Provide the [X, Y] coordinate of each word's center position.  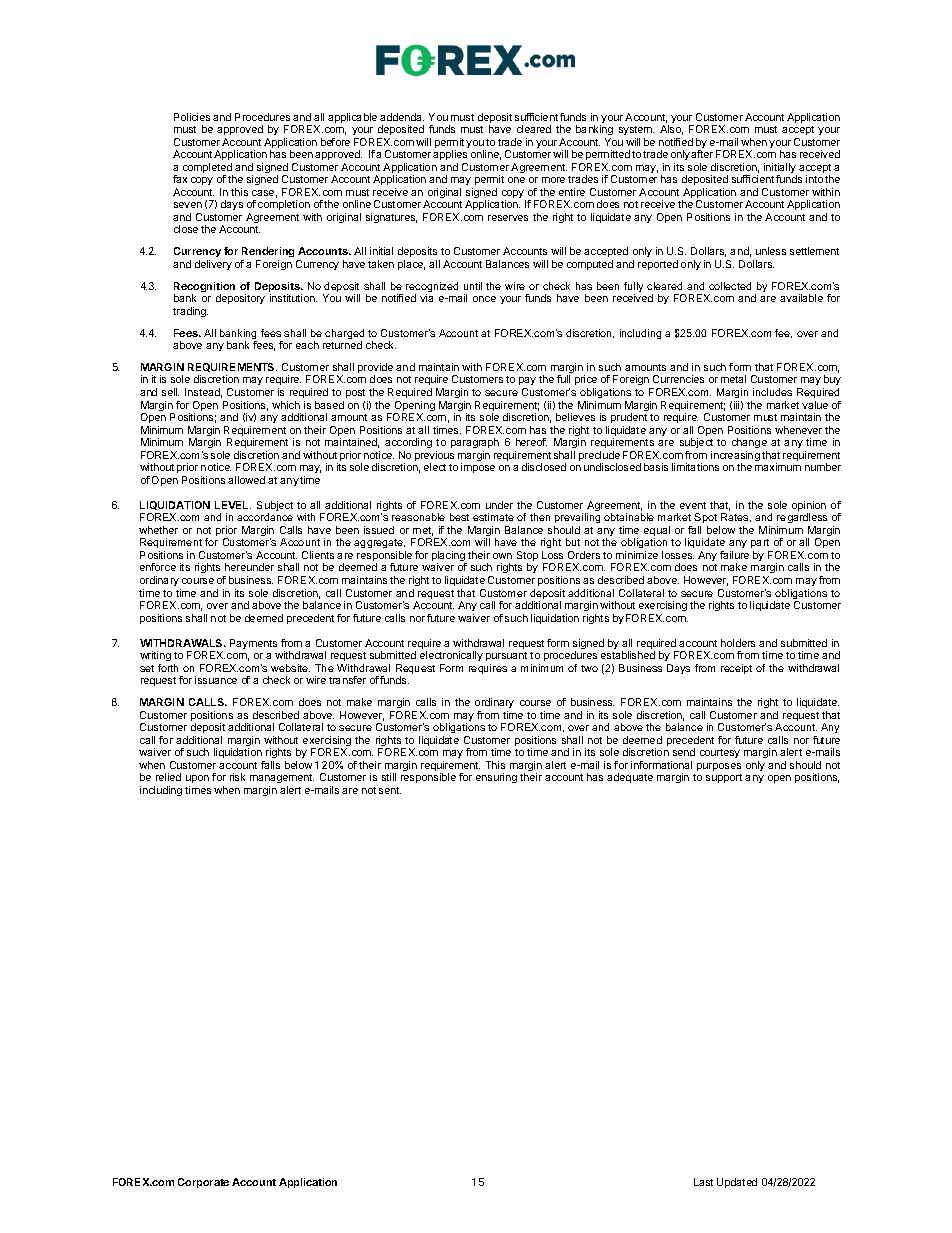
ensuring [496, 778]
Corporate [203, 1183]
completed [208, 169]
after [702, 154]
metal [733, 379]
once [484, 299]
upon [197, 781]
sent [390, 790]
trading [190, 312]
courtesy [720, 753]
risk [237, 777]
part [761, 545]
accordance [265, 517]
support [724, 778]
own [502, 556]
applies [450, 155]
